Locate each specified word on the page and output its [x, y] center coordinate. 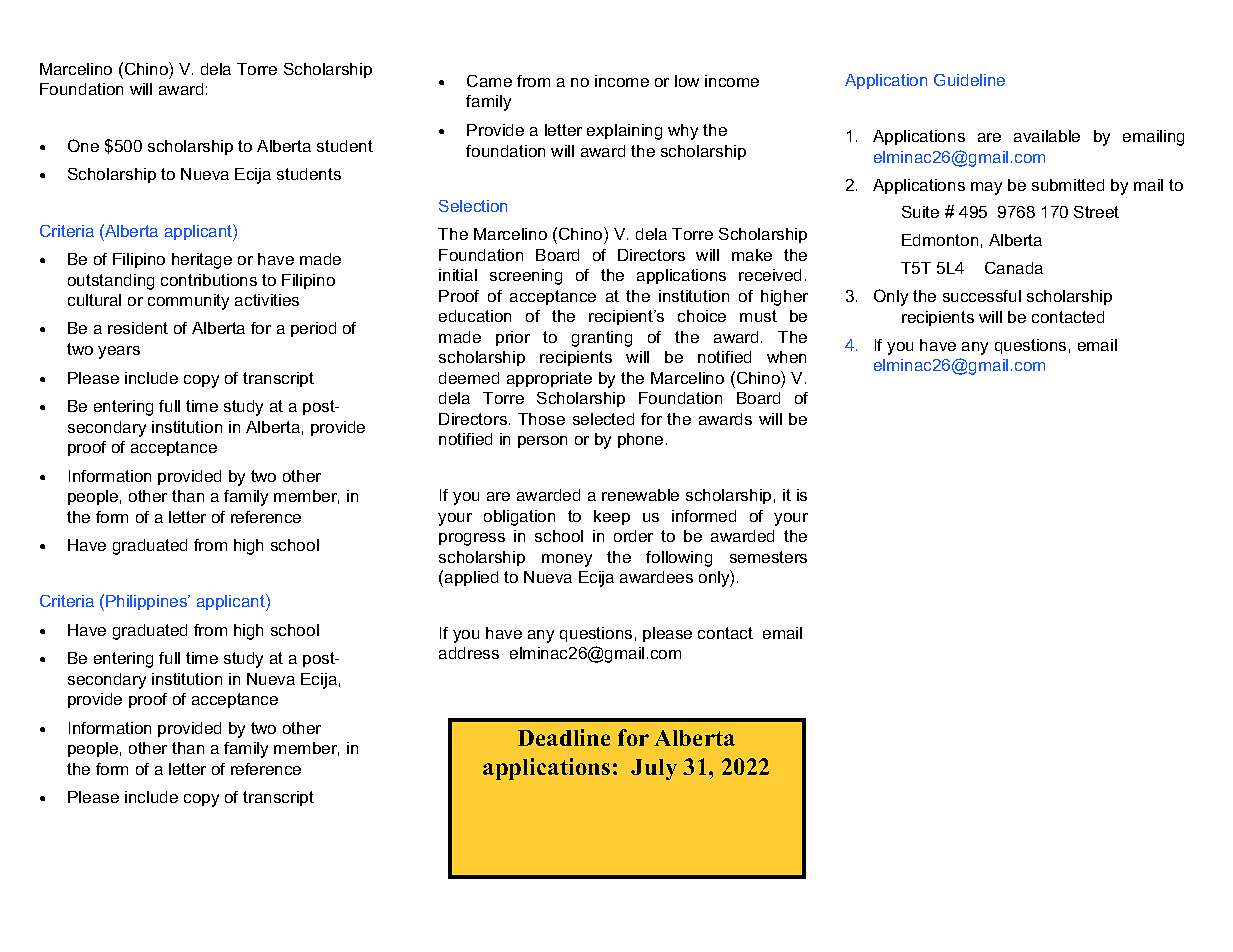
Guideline [969, 80]
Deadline [564, 737]
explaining [624, 132]
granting [602, 339]
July [654, 769]
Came [489, 81]
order [633, 536]
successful [982, 296]
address [469, 653]
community [188, 302]
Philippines [147, 602]
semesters [768, 557]
